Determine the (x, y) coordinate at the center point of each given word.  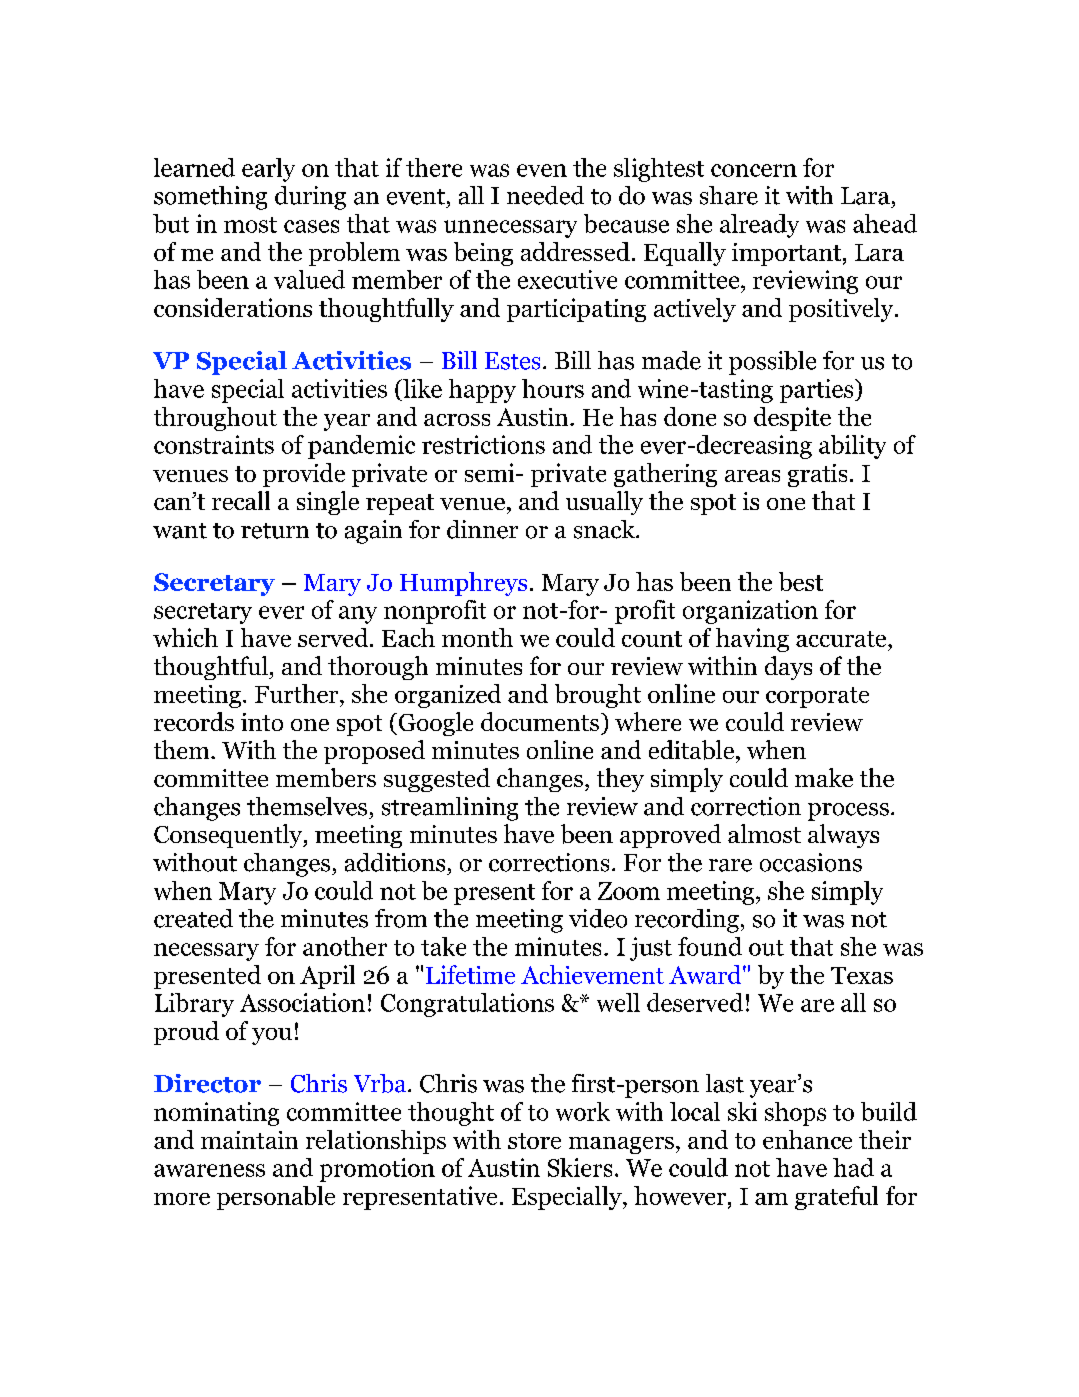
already (759, 226)
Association (302, 1002)
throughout (215, 419)
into (262, 722)
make (824, 777)
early (268, 170)
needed (545, 195)
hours (553, 388)
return (275, 531)
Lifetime (470, 974)
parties (818, 391)
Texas (862, 975)
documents (540, 721)
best (801, 581)
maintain (249, 1140)
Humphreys (463, 584)
